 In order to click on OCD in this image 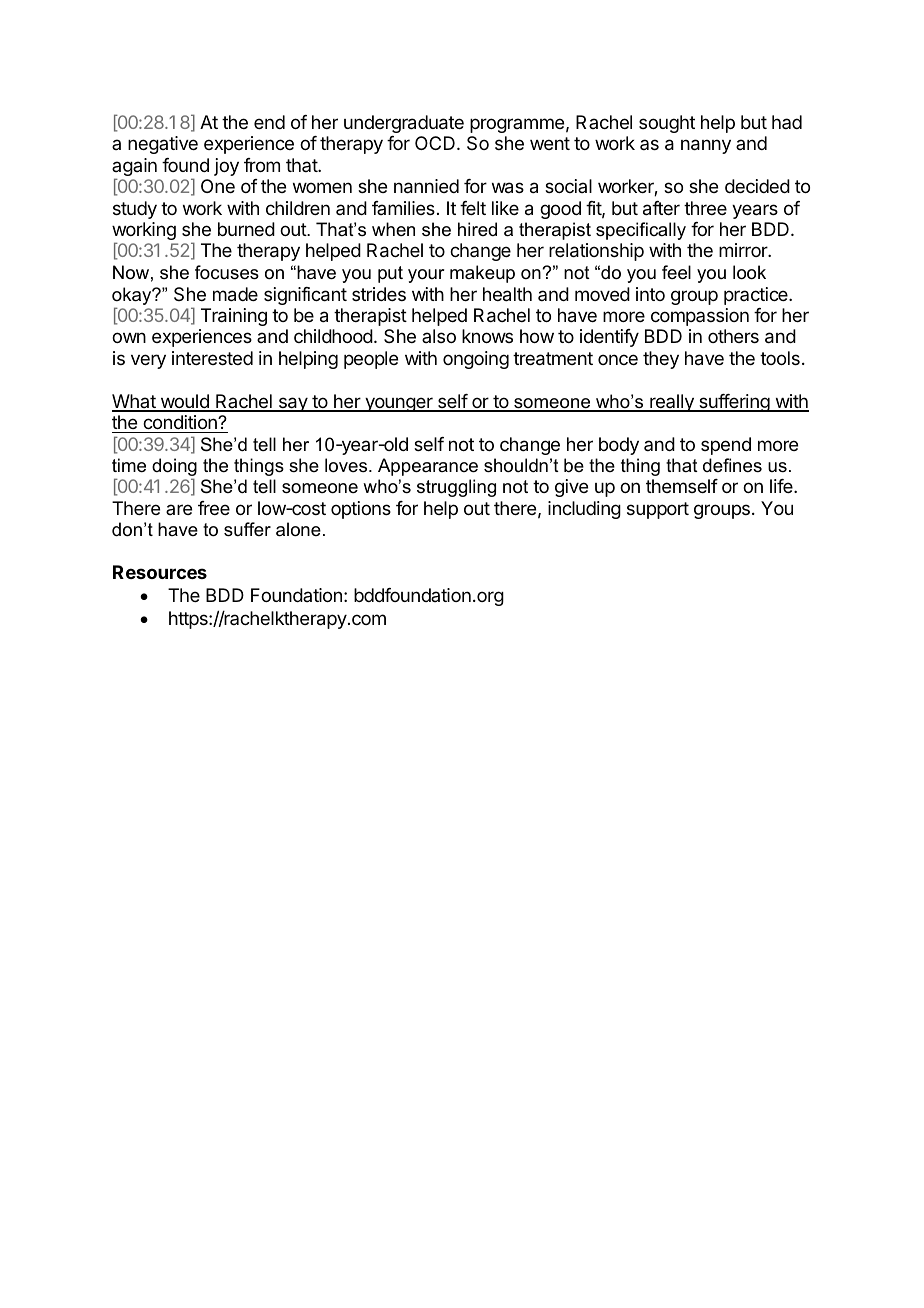, I will do `click(435, 143)`.
